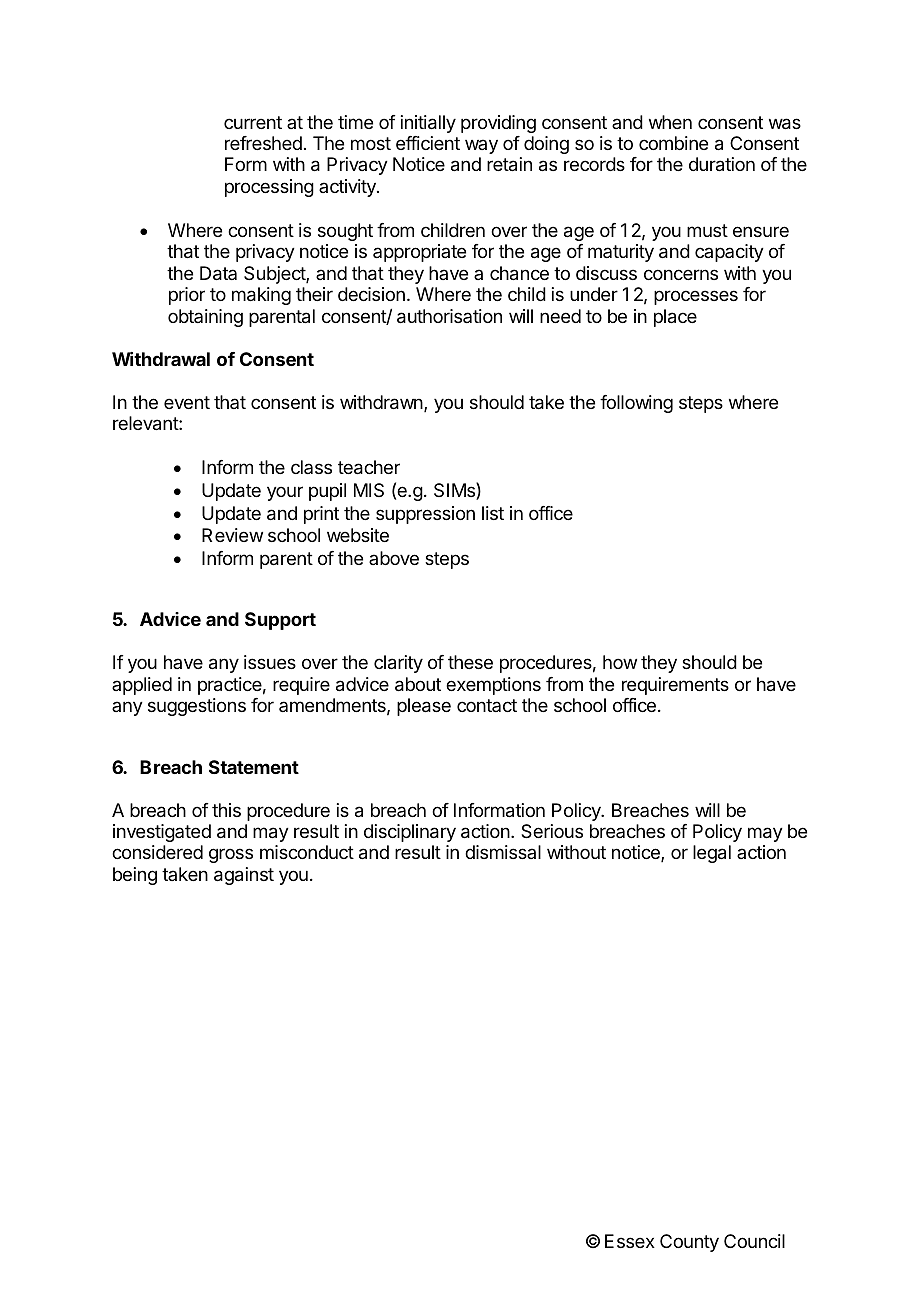  What do you see at coordinates (481, 146) in the image?
I see `way` at bounding box center [481, 146].
